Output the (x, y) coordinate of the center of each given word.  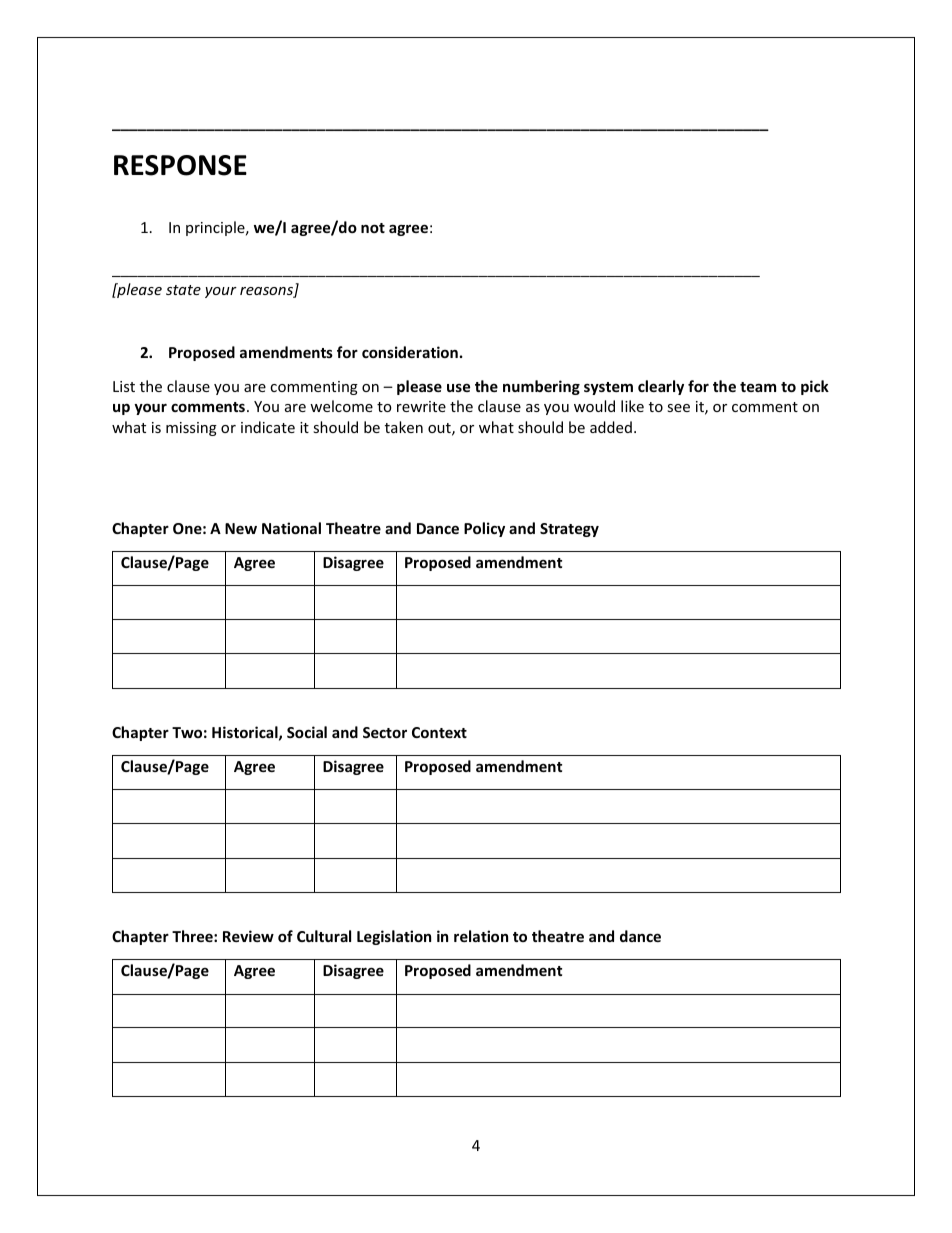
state (183, 290)
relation (481, 936)
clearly (661, 387)
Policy (484, 529)
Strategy (569, 530)
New (241, 528)
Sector (385, 732)
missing (191, 429)
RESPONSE (180, 165)
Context (439, 732)
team (758, 387)
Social (307, 732)
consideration (410, 352)
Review (248, 936)
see (678, 408)
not (373, 228)
